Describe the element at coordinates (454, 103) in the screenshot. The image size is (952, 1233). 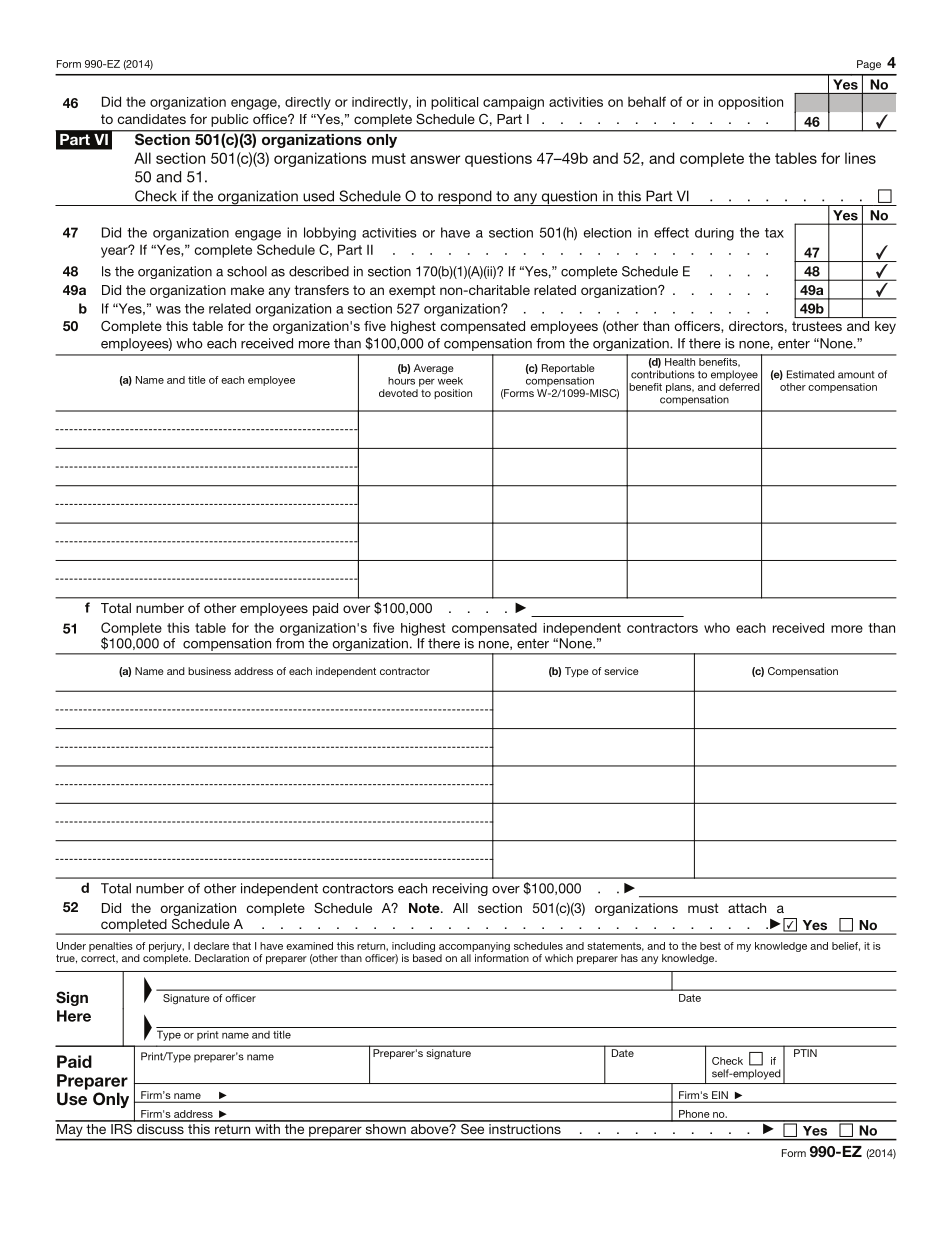
I see `political` at that location.
